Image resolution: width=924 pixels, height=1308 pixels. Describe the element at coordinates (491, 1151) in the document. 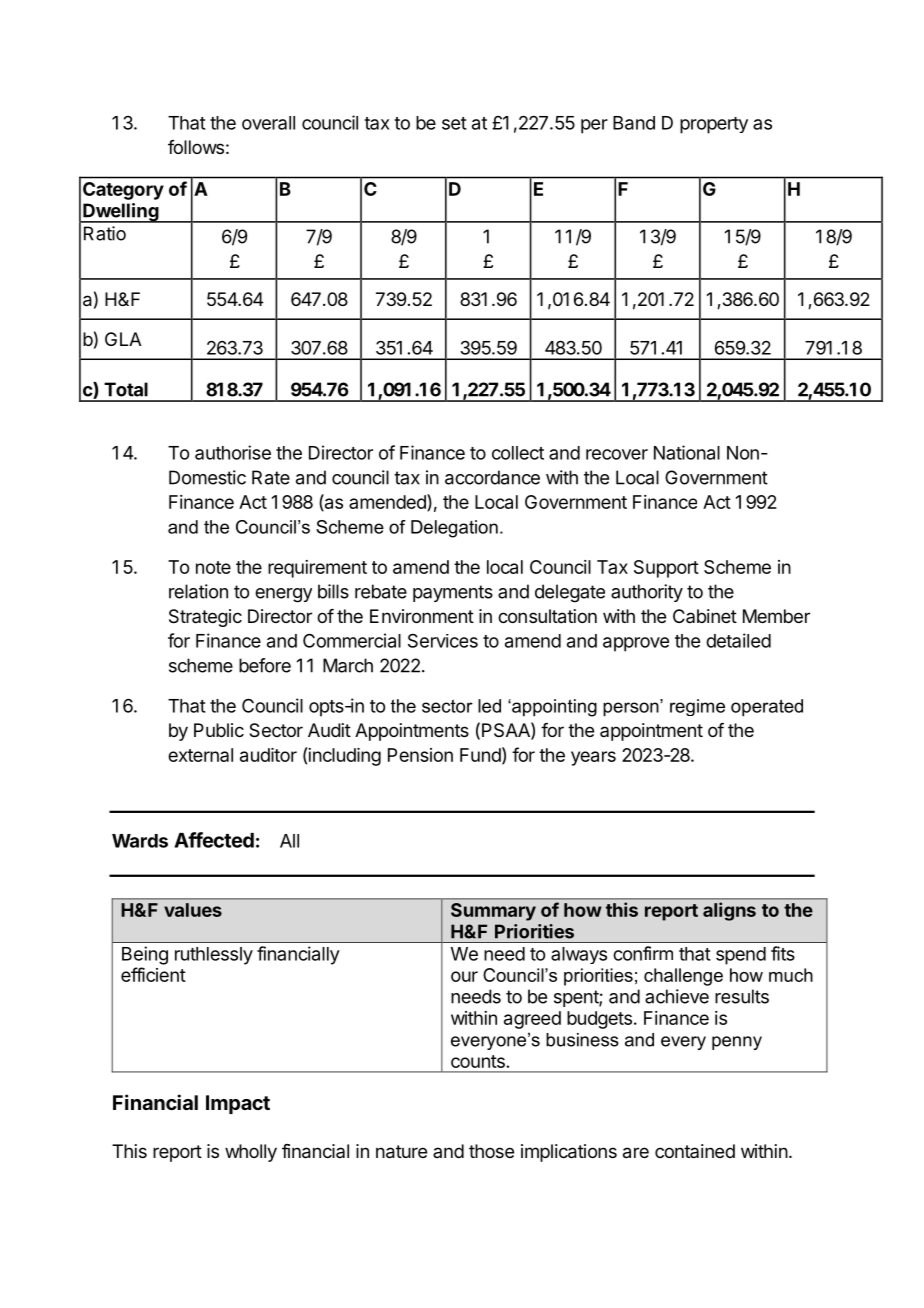

I see `those` at that location.
